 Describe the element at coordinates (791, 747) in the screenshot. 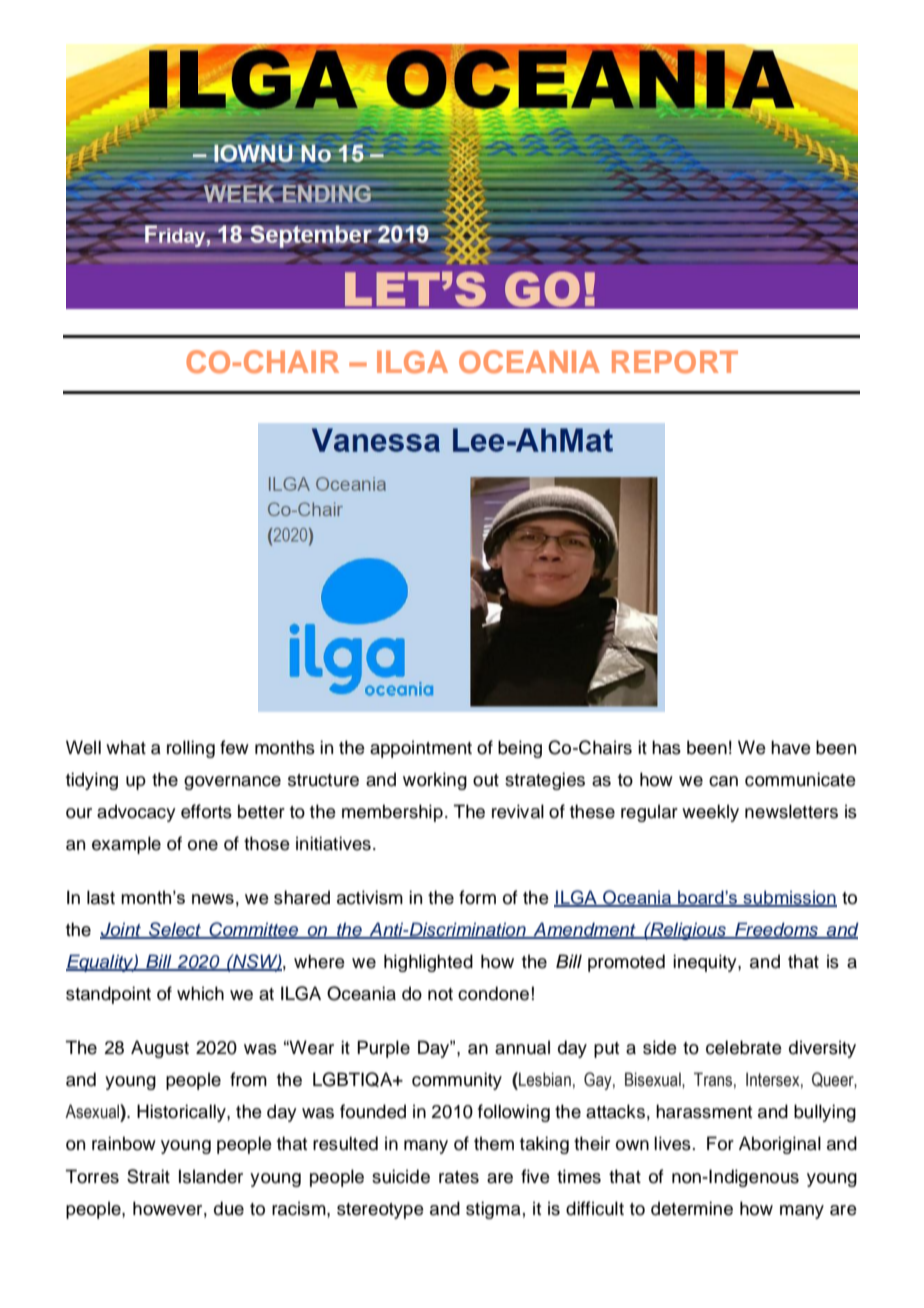

I see `have` at that location.
